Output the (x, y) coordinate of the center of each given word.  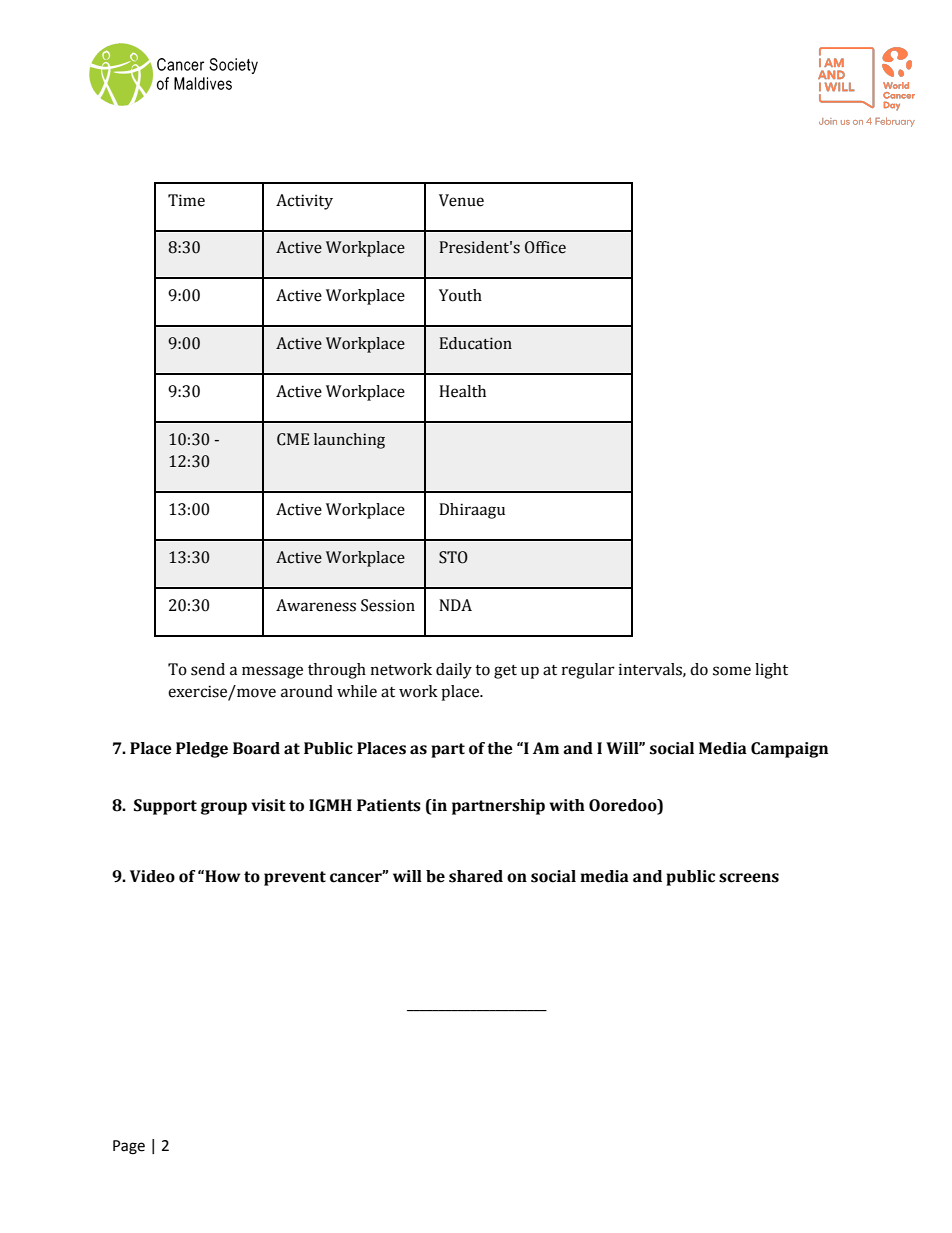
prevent (295, 878)
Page (129, 1147)
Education (476, 343)
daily (454, 671)
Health (462, 391)
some (732, 671)
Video (152, 876)
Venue (461, 200)
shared (476, 876)
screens (749, 878)
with (567, 805)
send (208, 669)
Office (545, 247)
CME (293, 439)
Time (186, 200)
